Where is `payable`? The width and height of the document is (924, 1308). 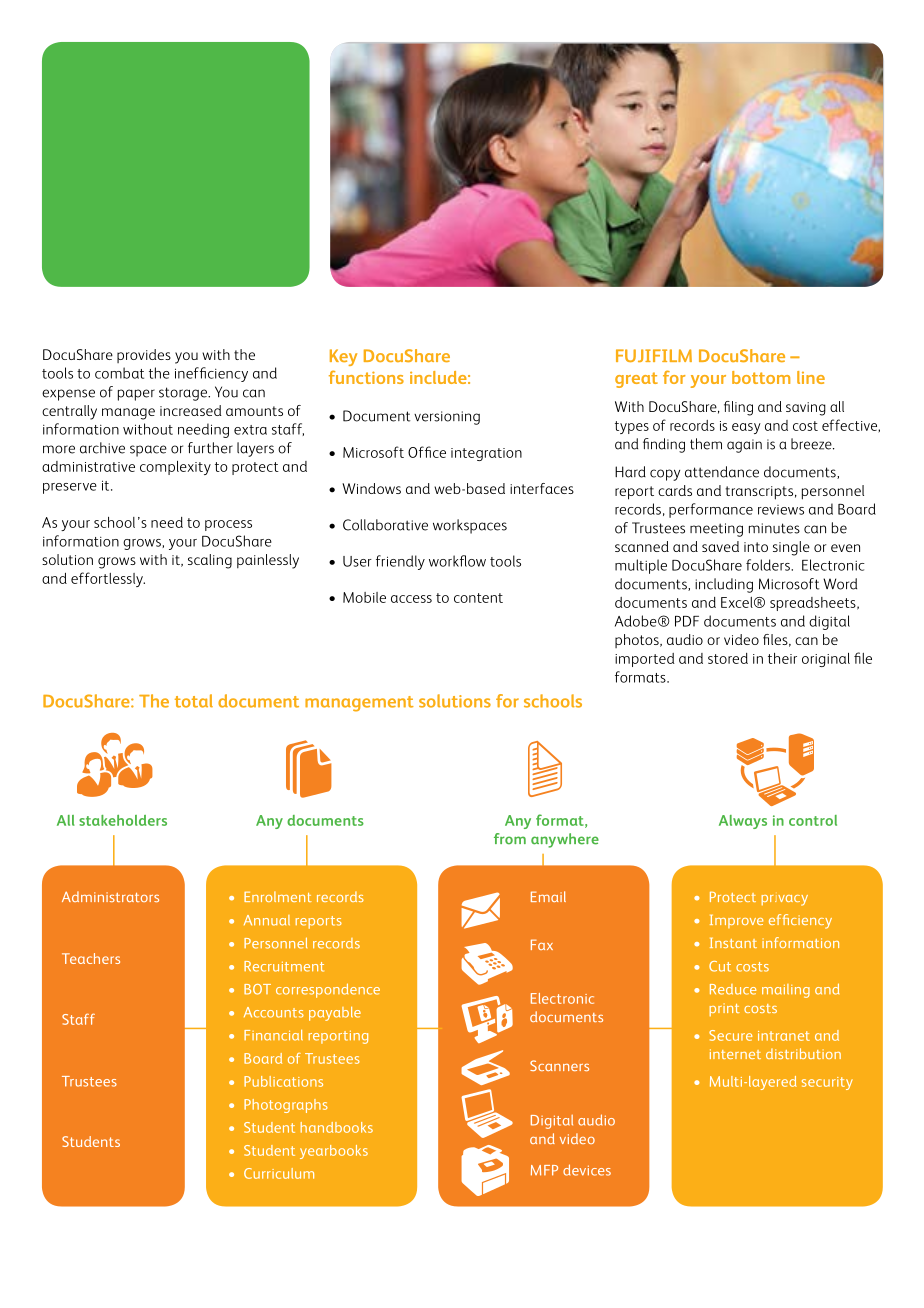
payable is located at coordinates (335, 1014).
